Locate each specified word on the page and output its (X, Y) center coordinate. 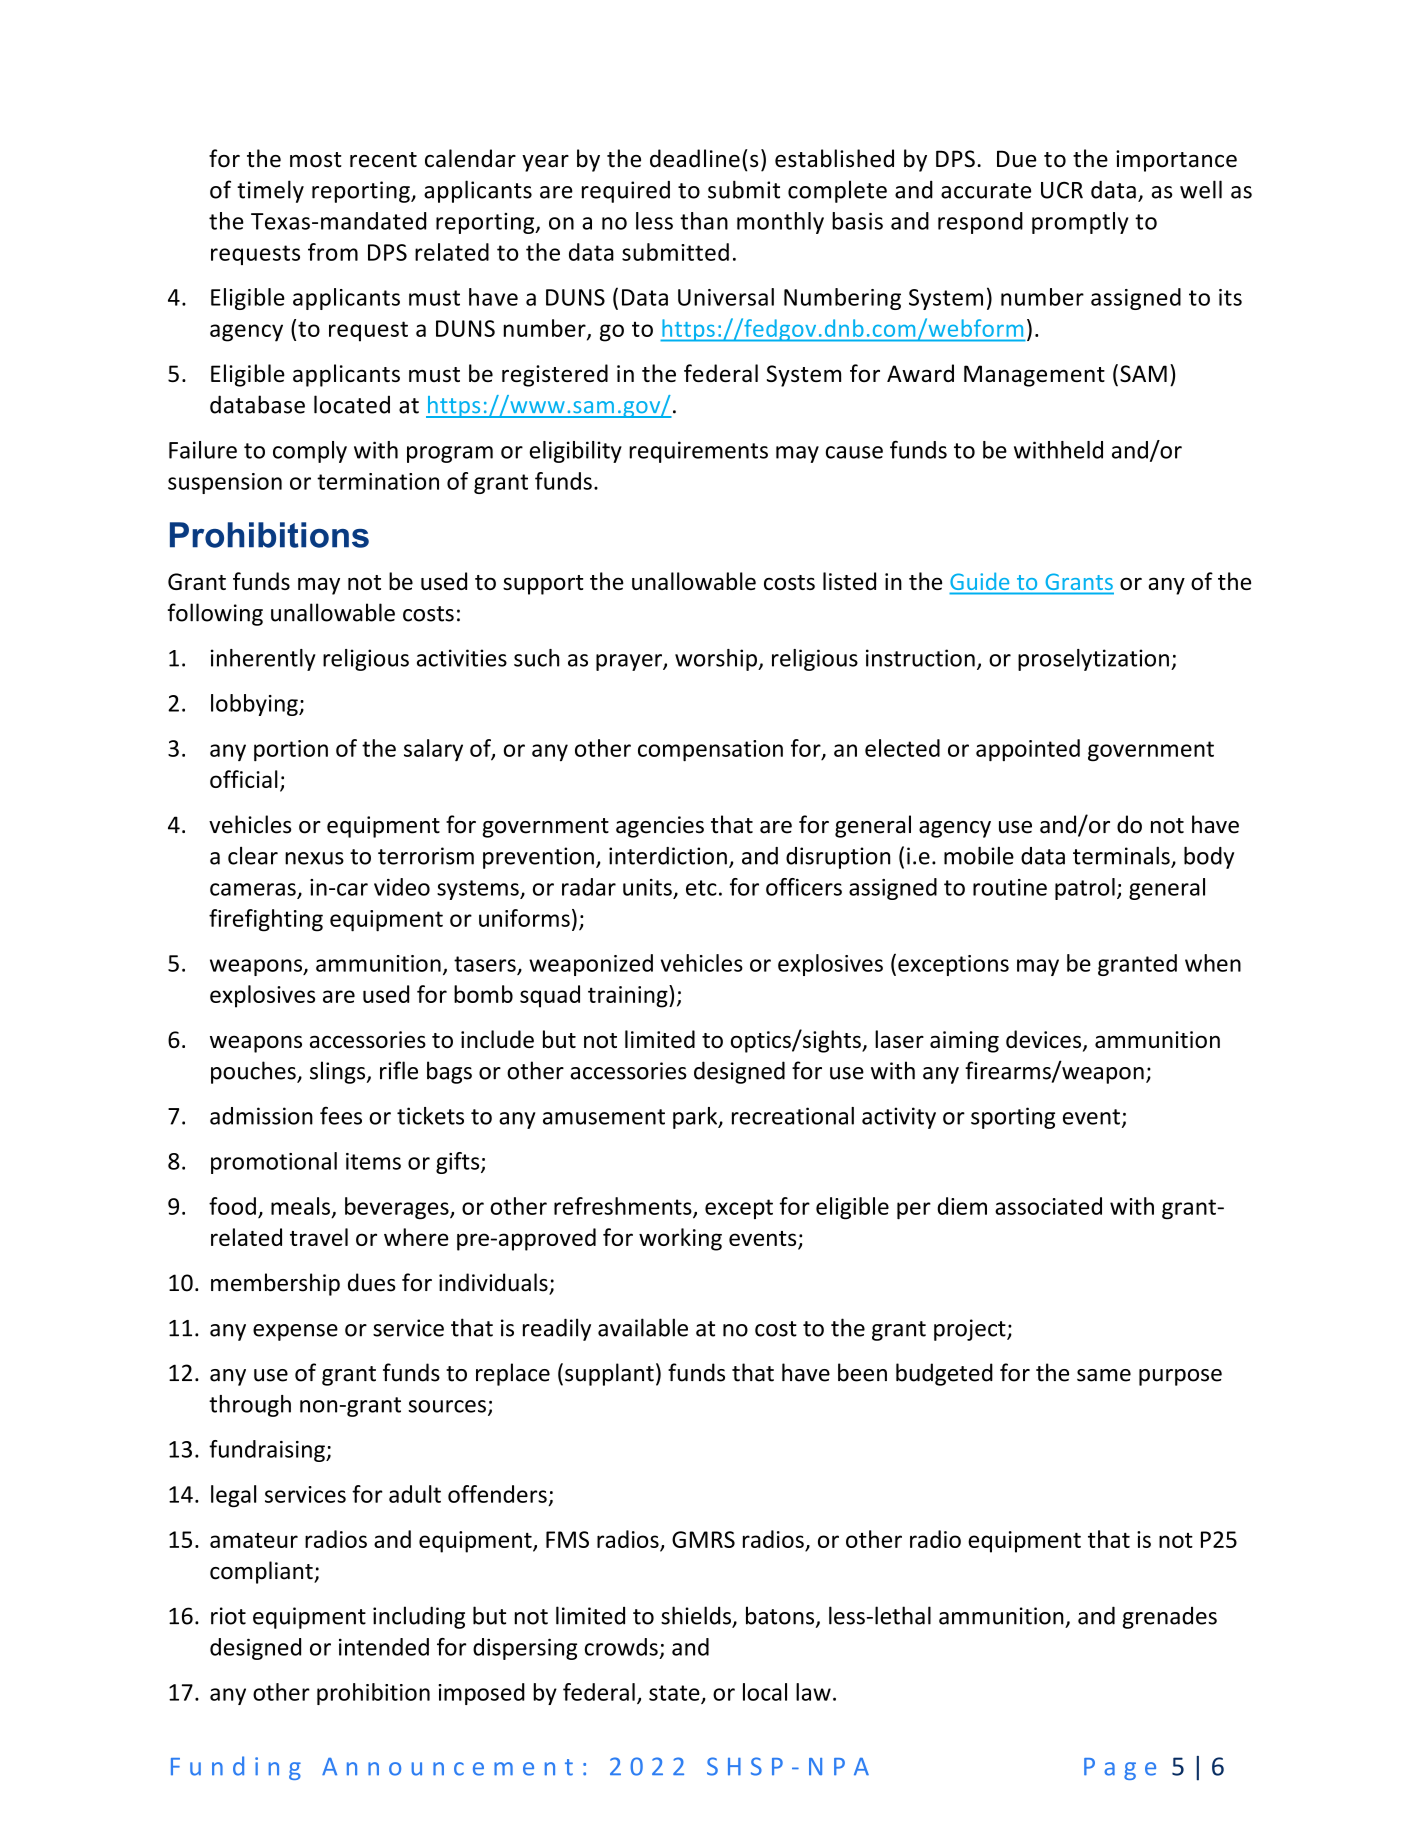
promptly (1080, 223)
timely (270, 191)
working (680, 1239)
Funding (236, 1768)
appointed (1028, 750)
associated (1048, 1206)
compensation (710, 750)
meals (300, 1206)
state (675, 1694)
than (704, 221)
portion (291, 750)
